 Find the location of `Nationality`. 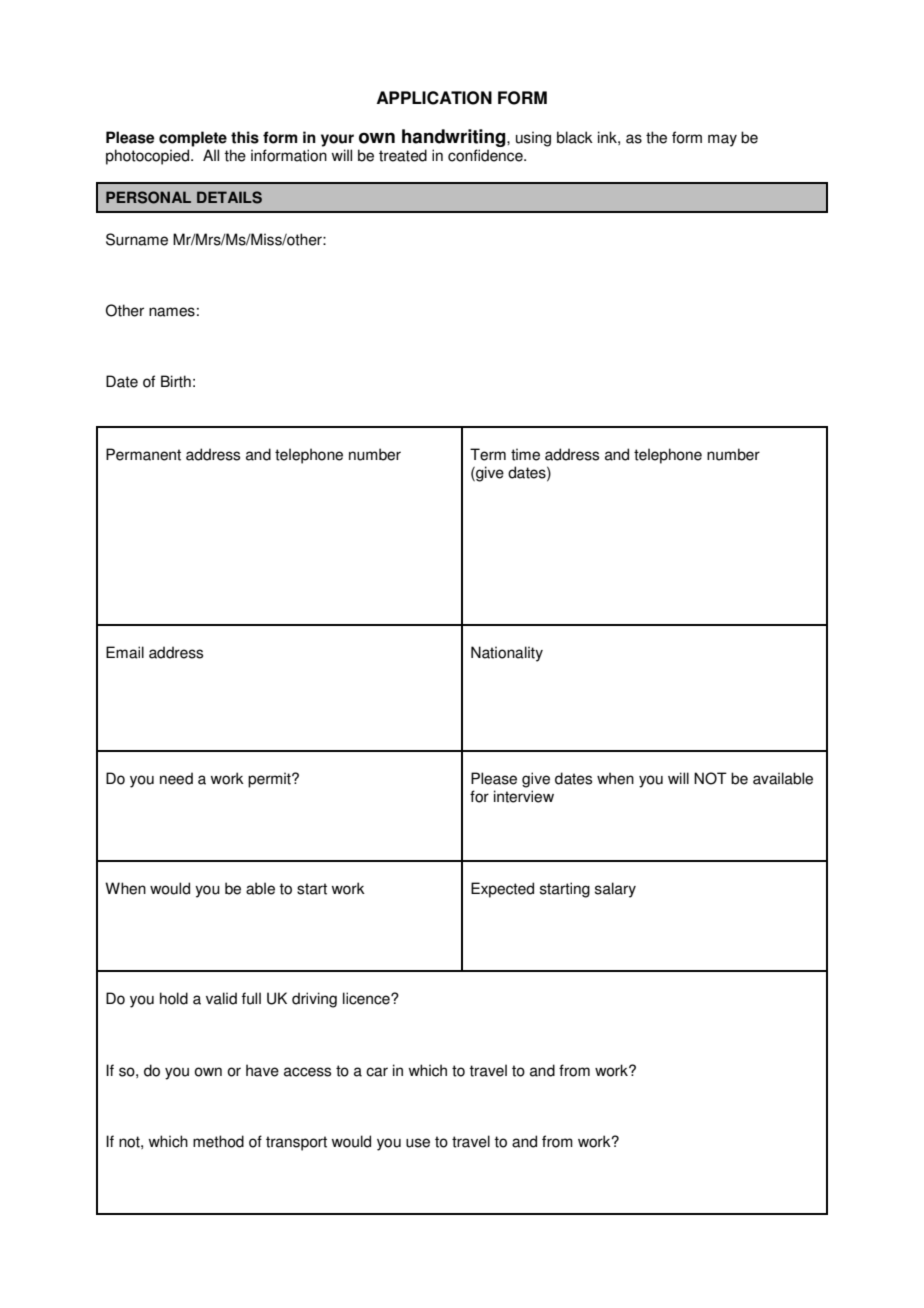

Nationality is located at coordinates (507, 654).
